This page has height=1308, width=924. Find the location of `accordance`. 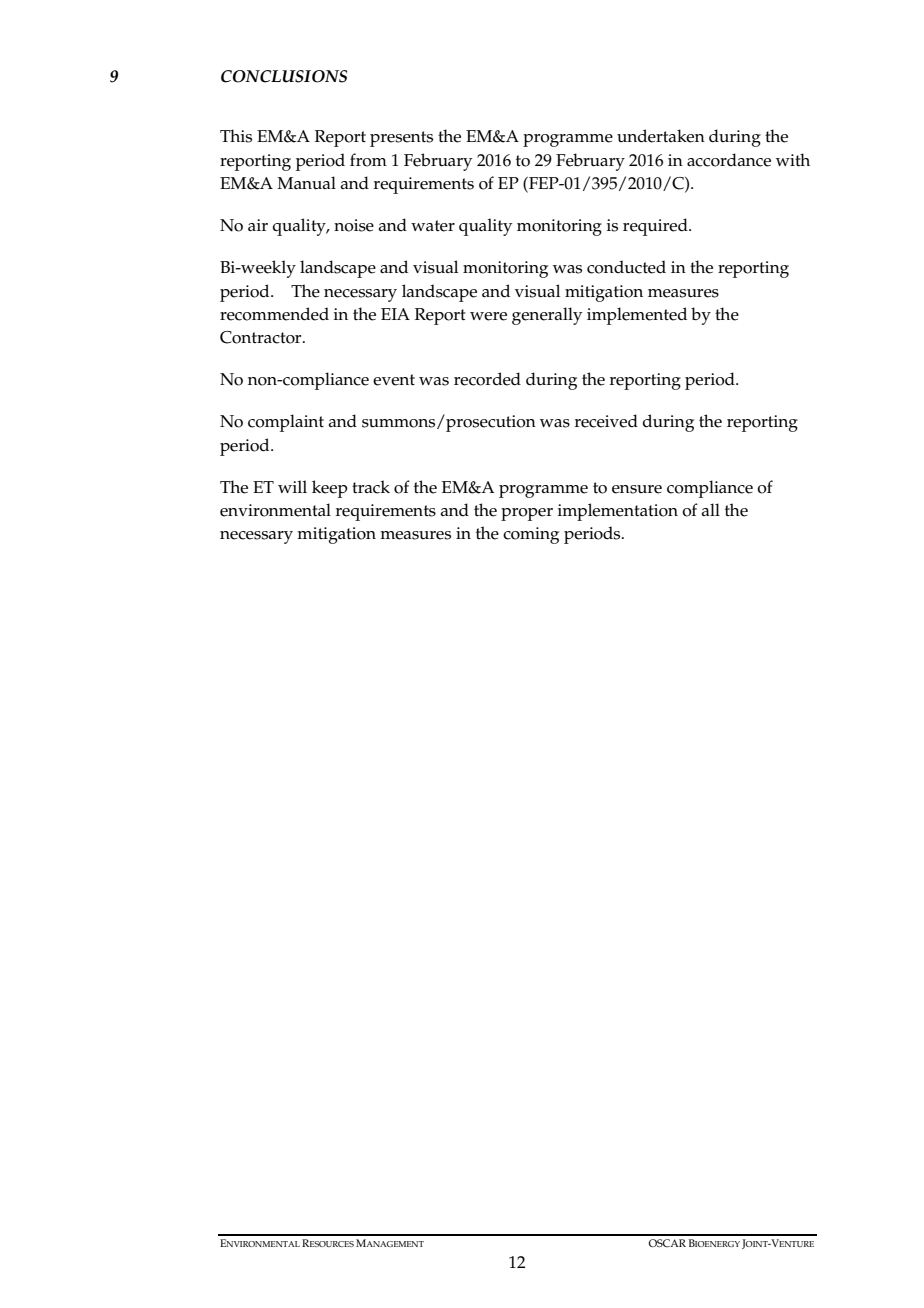

accordance is located at coordinates (729, 160).
